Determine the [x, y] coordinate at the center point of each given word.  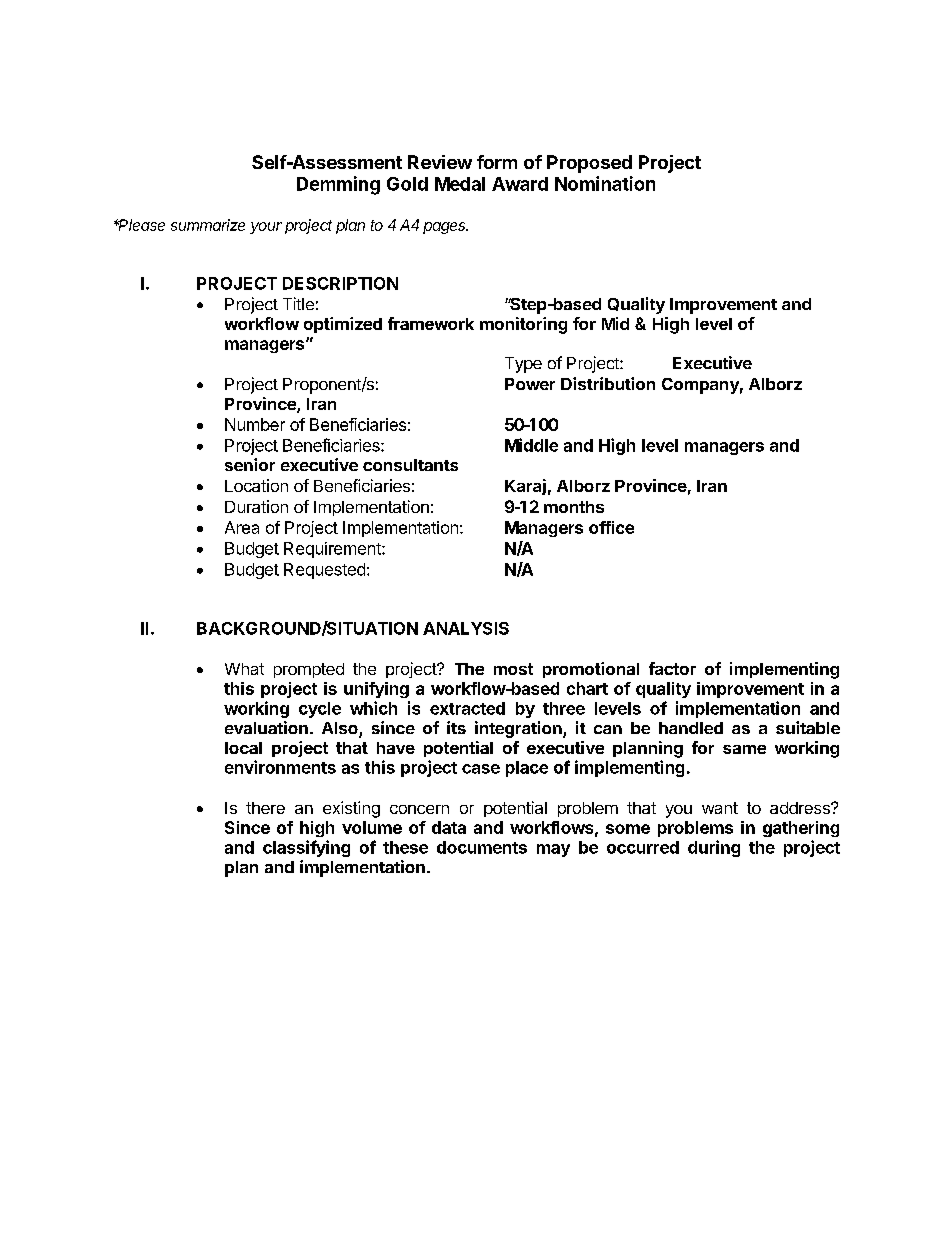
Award [520, 184]
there [265, 808]
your [266, 228]
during [714, 848]
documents [482, 847]
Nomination [605, 183]
